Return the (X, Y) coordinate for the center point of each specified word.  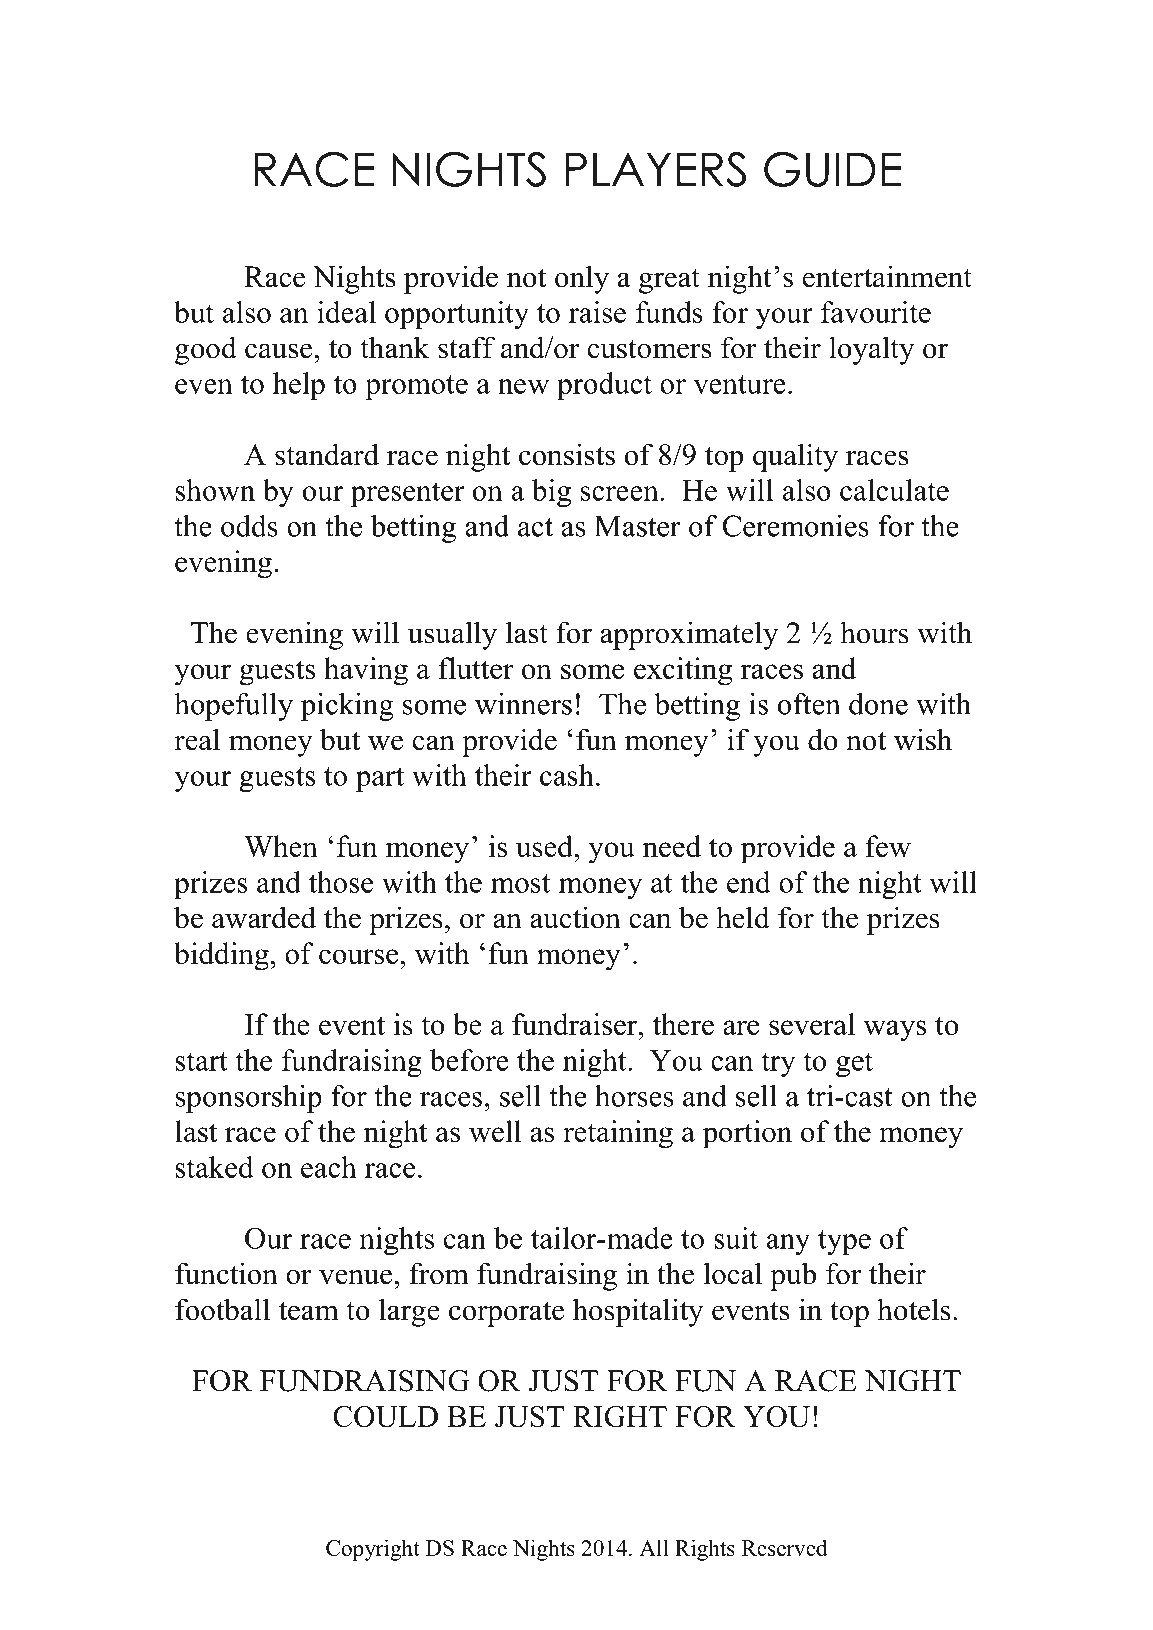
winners (523, 704)
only (582, 279)
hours (874, 632)
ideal (346, 312)
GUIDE (832, 169)
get (854, 1064)
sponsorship (249, 1099)
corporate (506, 1314)
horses (634, 1096)
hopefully (233, 707)
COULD (385, 1417)
